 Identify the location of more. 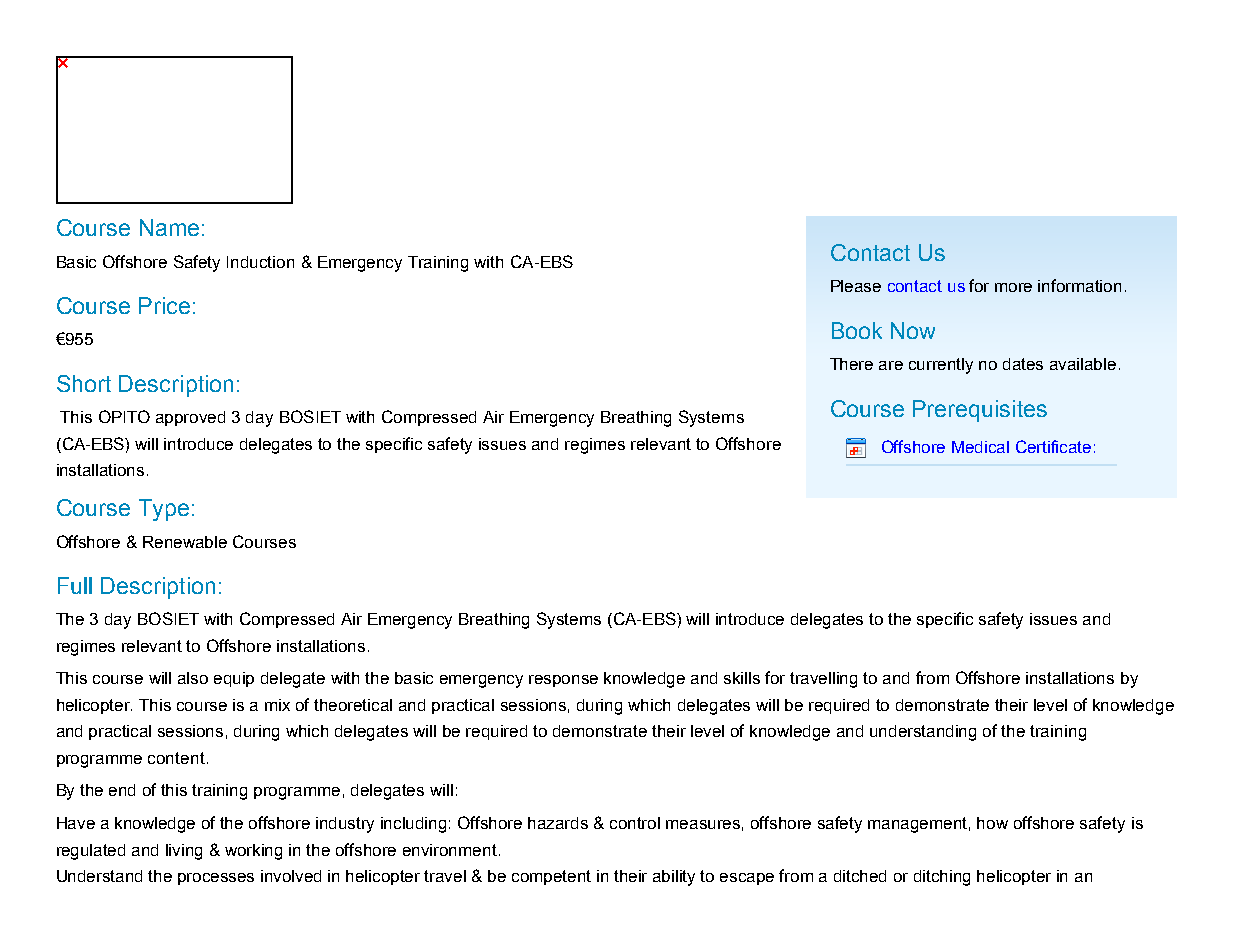
(1013, 287).
